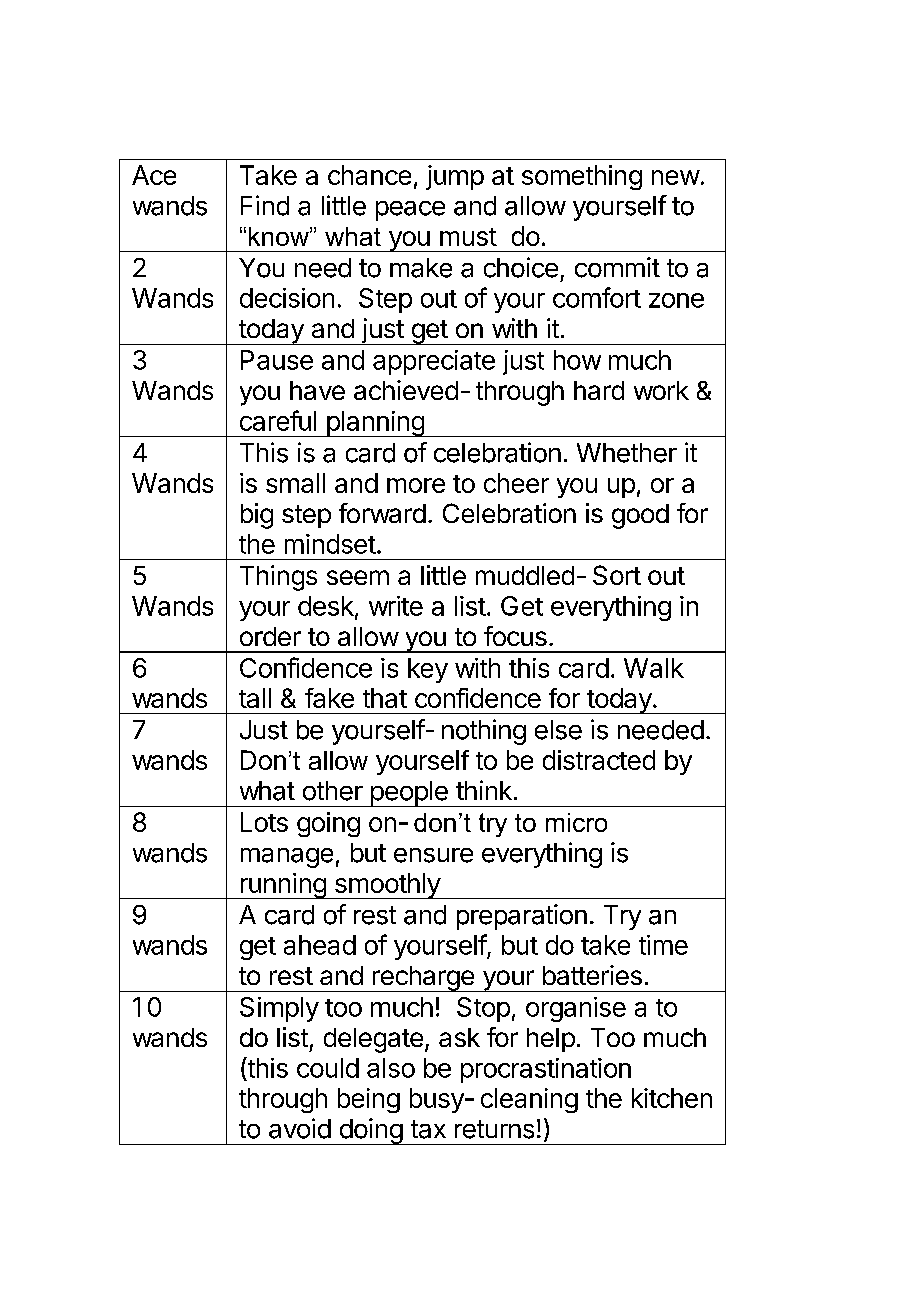  I want to click on avoid, so click(300, 1128).
